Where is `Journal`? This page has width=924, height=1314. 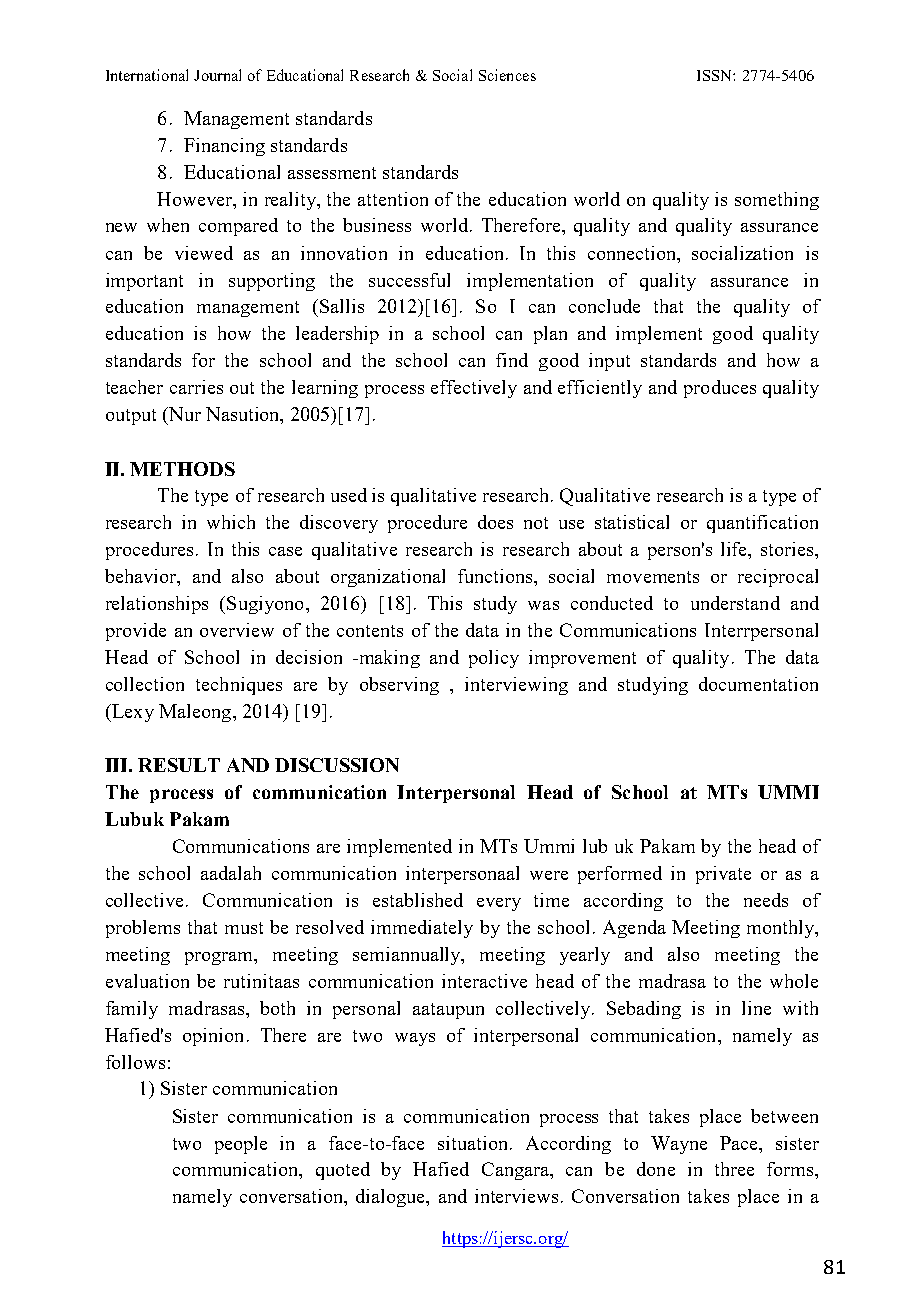
Journal is located at coordinates (217, 75).
